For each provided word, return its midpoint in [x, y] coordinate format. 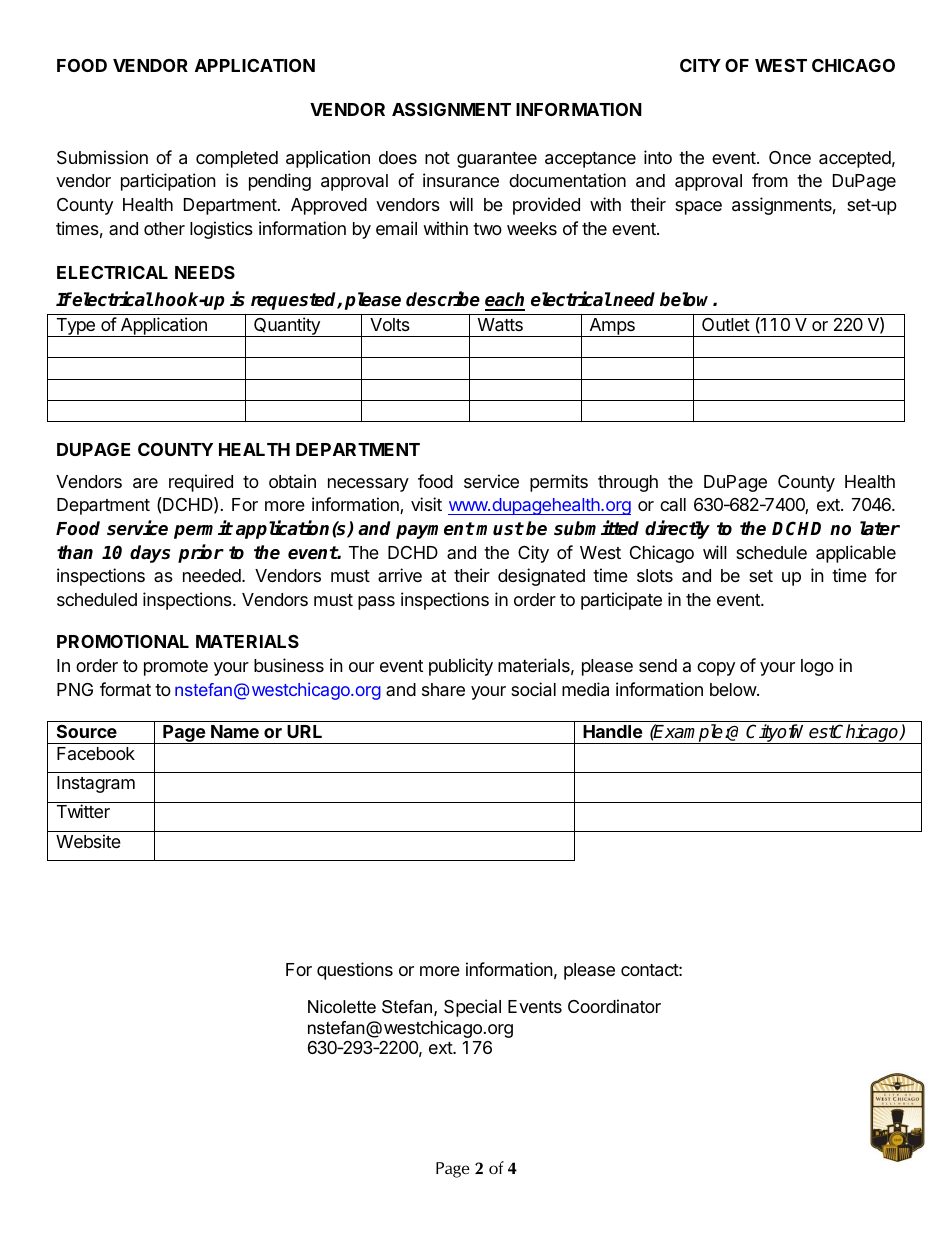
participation [168, 182]
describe [443, 299]
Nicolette [342, 1007]
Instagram [96, 784]
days [150, 554]
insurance [461, 180]
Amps [612, 327]
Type [75, 327]
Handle [613, 731]
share [443, 690]
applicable [856, 554]
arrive [400, 575]
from [770, 180]
